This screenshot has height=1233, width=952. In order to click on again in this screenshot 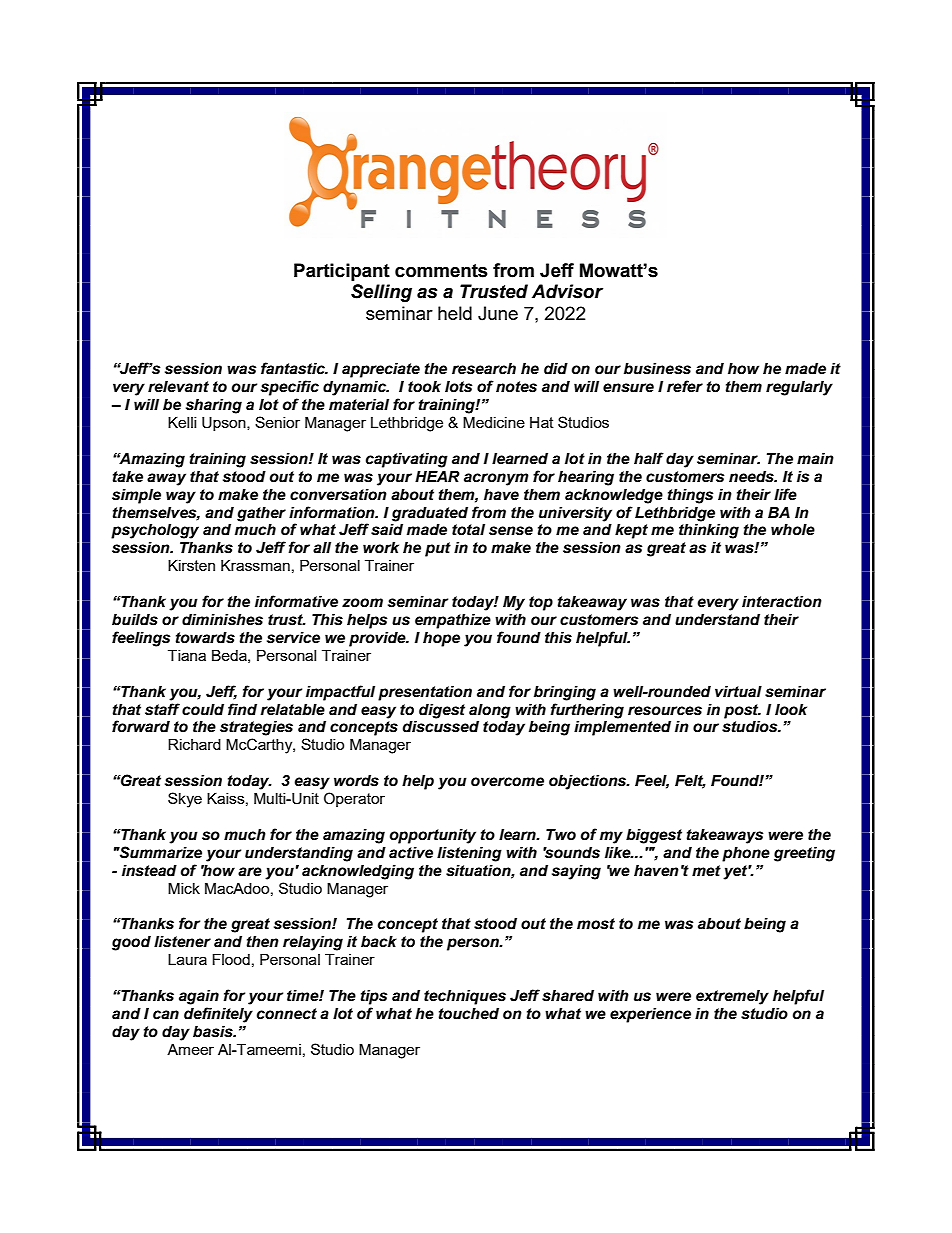, I will do `click(199, 997)`.
